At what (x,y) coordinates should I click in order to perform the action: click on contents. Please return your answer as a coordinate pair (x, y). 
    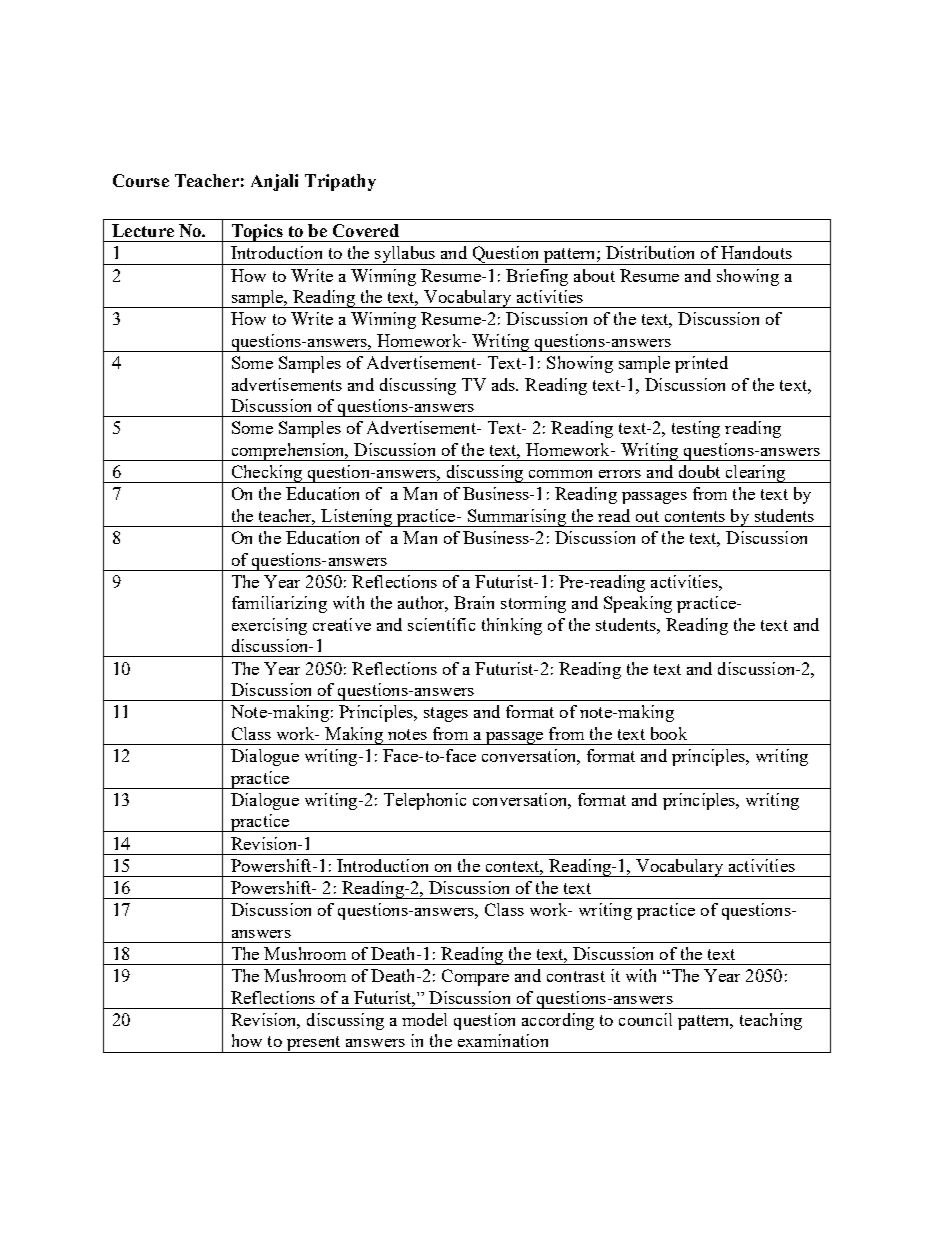
    Looking at the image, I should click on (695, 516).
